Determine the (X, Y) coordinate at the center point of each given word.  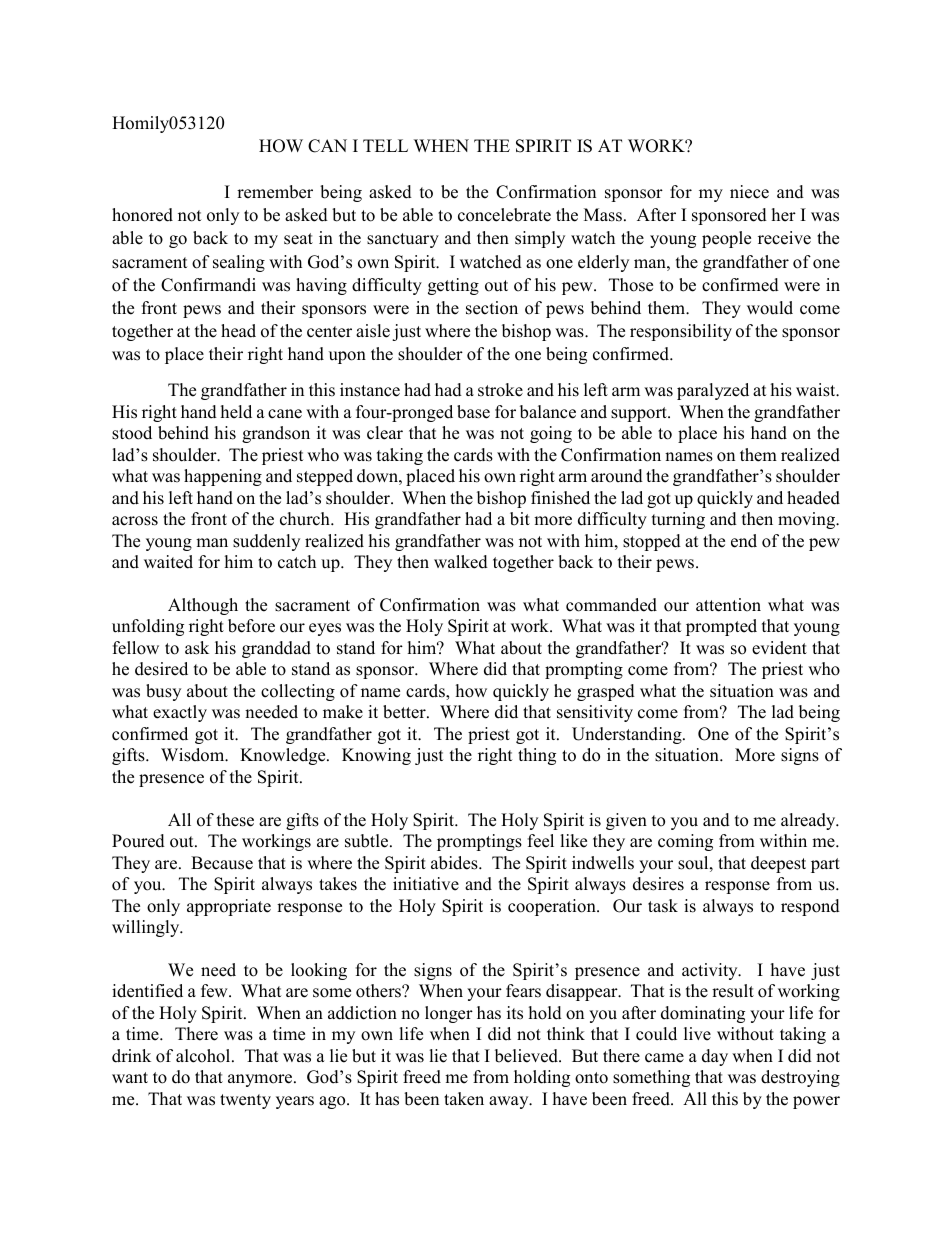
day (715, 1057)
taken (464, 1099)
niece (749, 192)
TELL (385, 145)
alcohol (204, 1056)
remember (275, 192)
